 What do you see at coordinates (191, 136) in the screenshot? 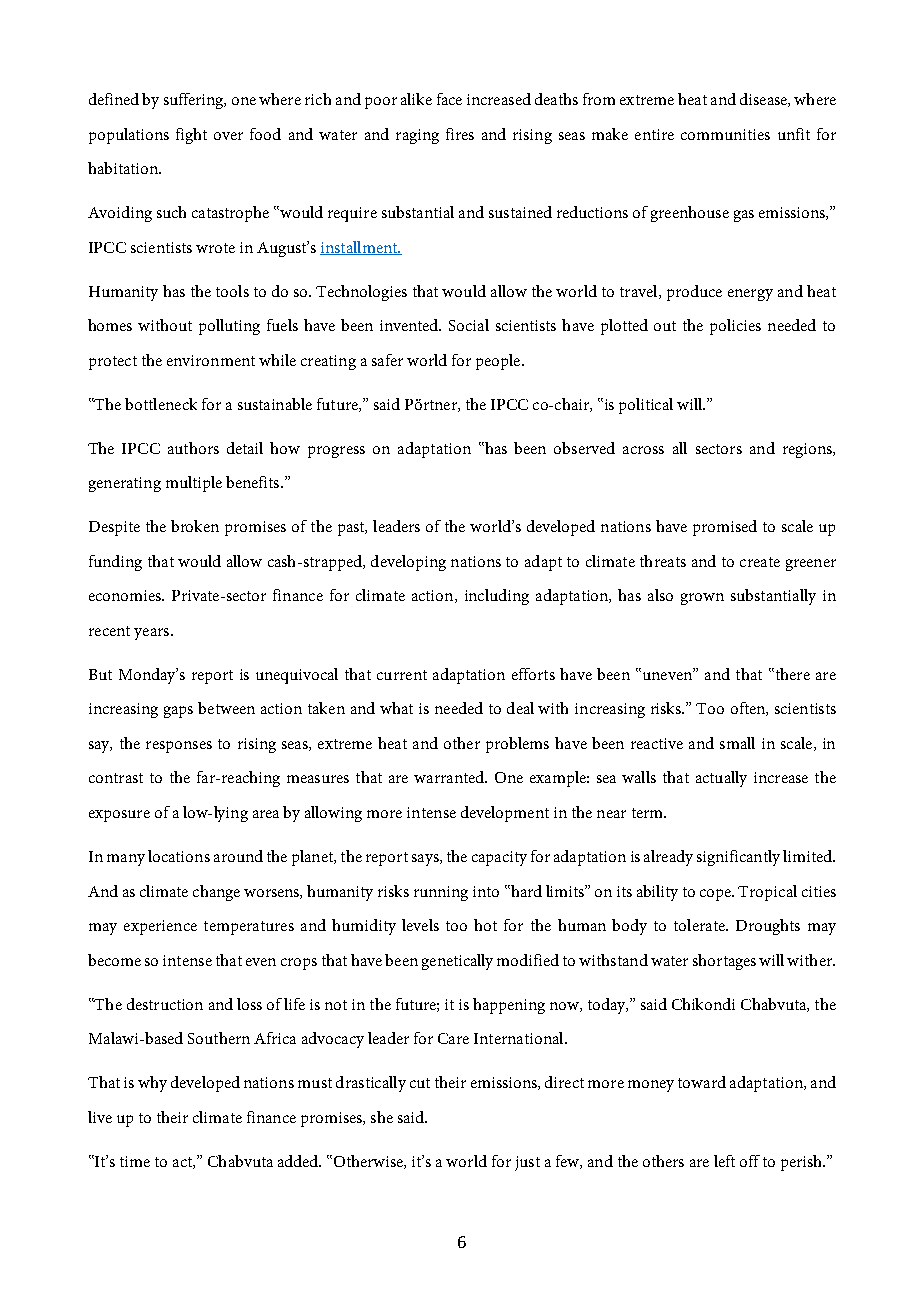
I see `fight` at bounding box center [191, 136].
